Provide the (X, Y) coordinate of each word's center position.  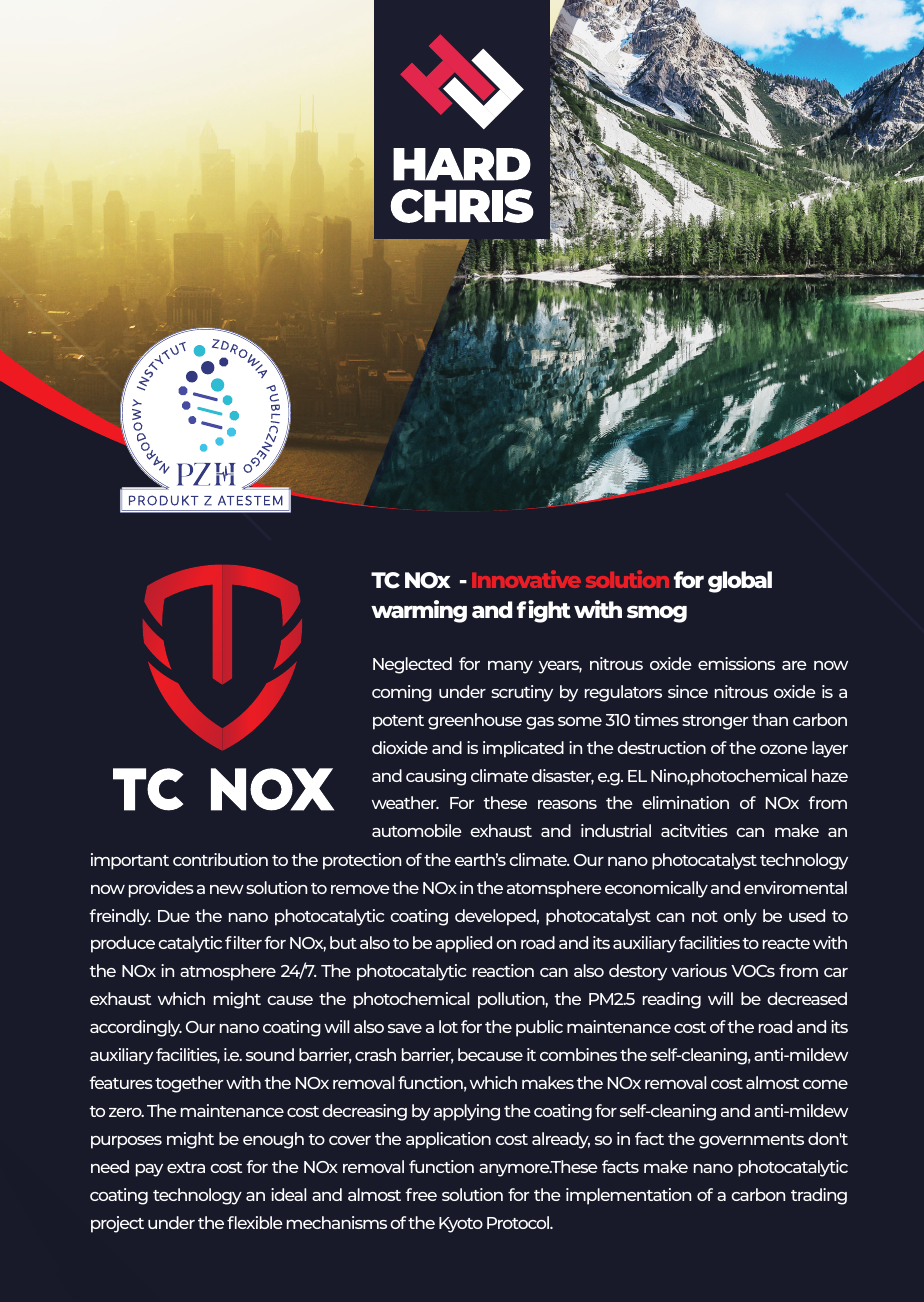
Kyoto (461, 1225)
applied (464, 944)
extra (186, 1167)
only (740, 917)
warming (419, 611)
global (740, 582)
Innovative (526, 579)
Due (174, 916)
